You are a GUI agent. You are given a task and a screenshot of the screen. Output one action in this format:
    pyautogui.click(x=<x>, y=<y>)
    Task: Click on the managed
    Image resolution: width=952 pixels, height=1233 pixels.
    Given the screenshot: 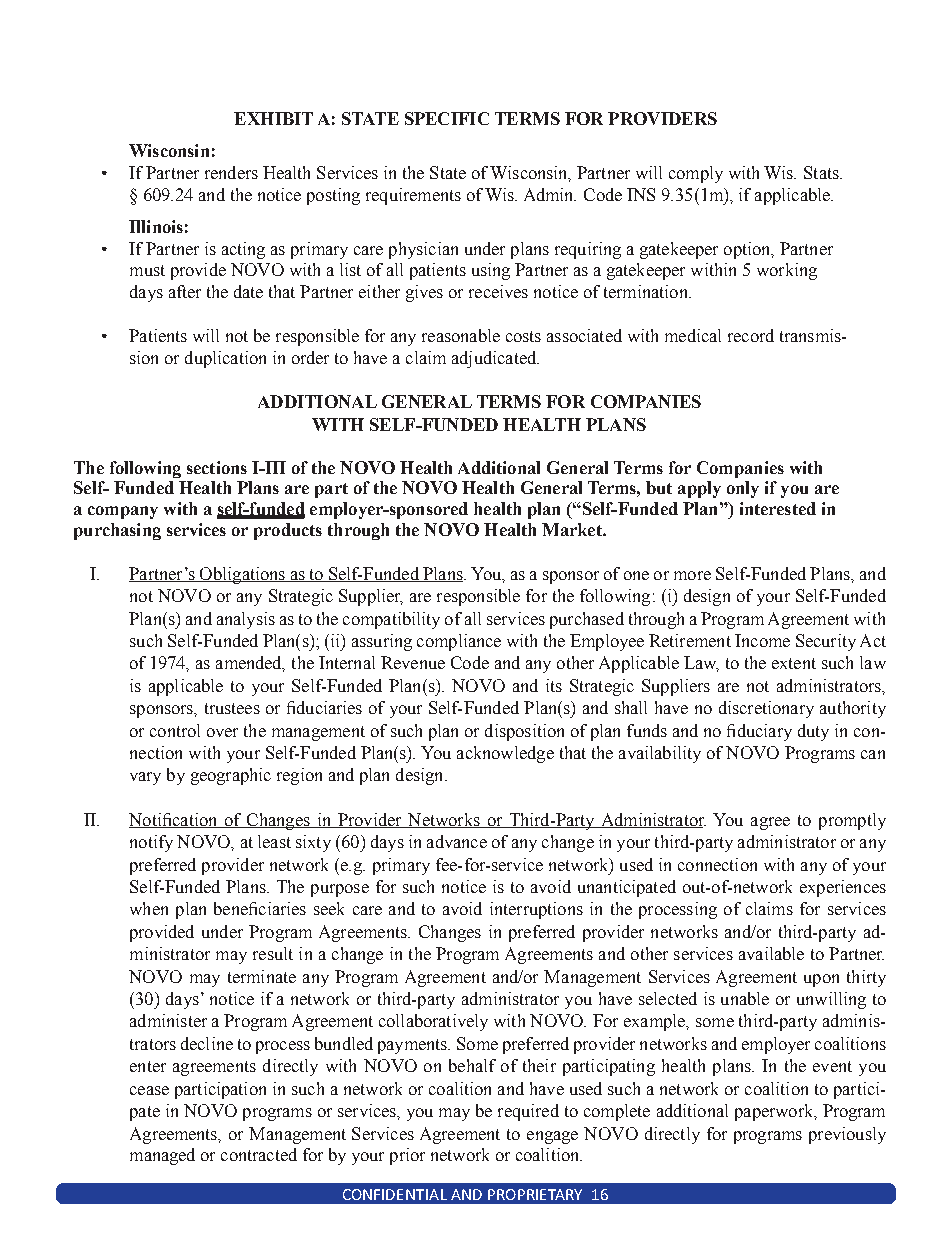 What is the action you would take?
    pyautogui.click(x=162, y=1156)
